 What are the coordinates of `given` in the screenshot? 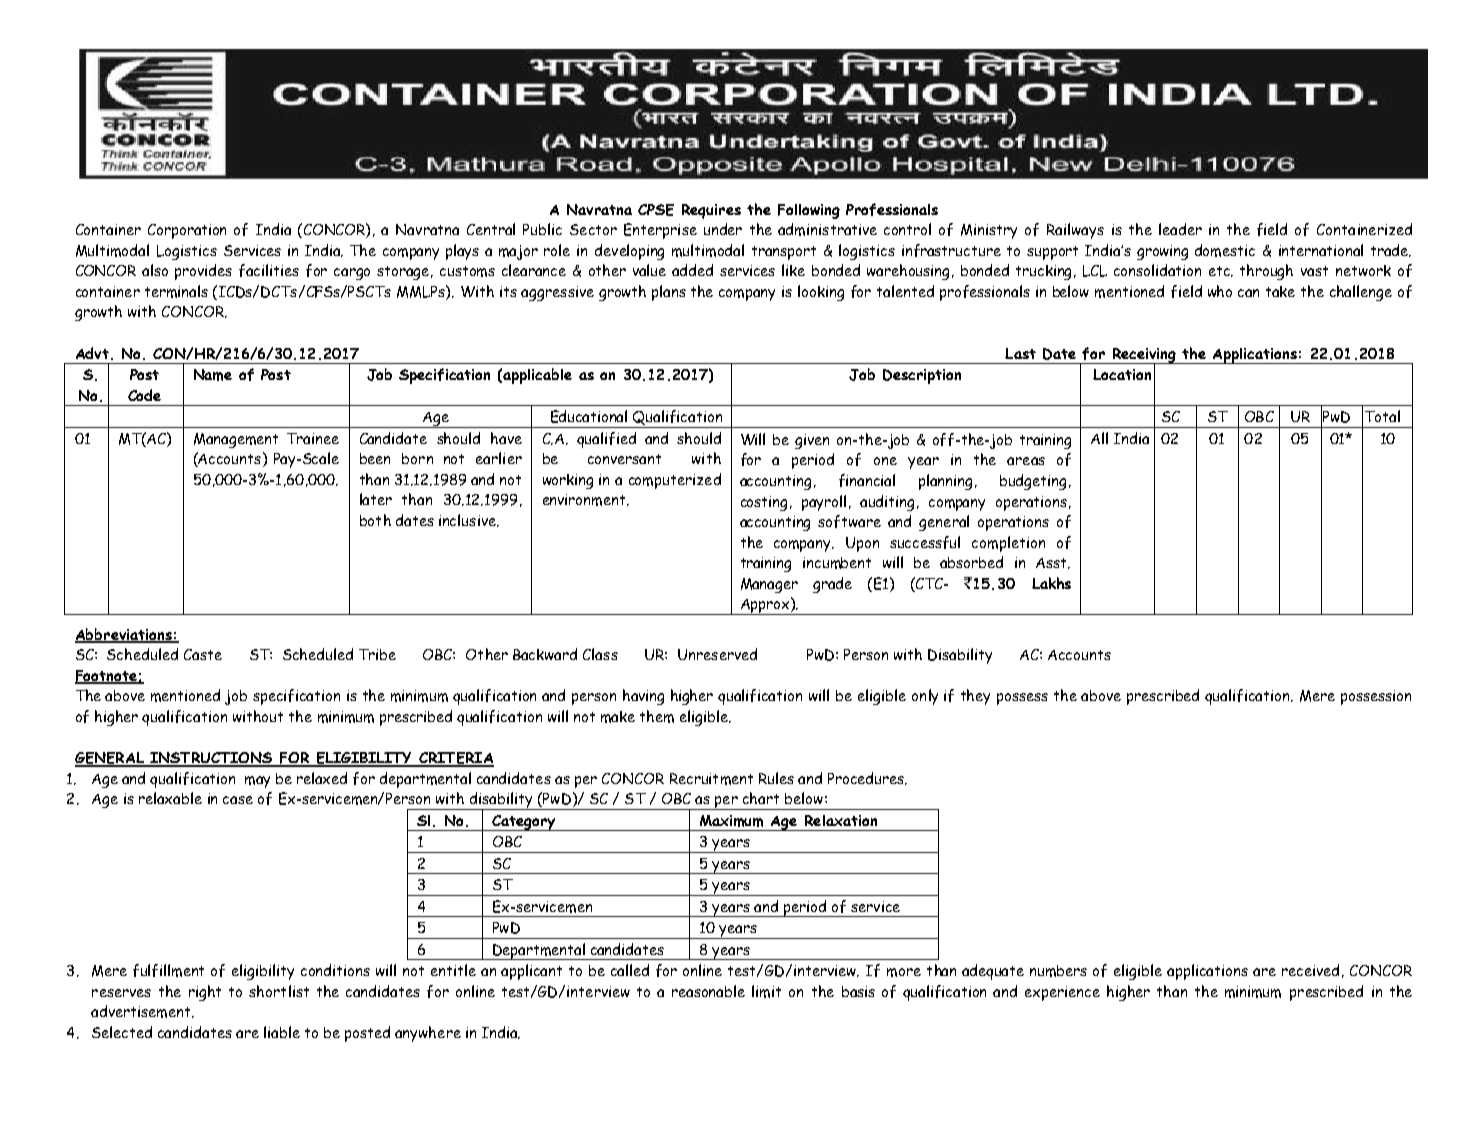 It's located at (812, 441).
